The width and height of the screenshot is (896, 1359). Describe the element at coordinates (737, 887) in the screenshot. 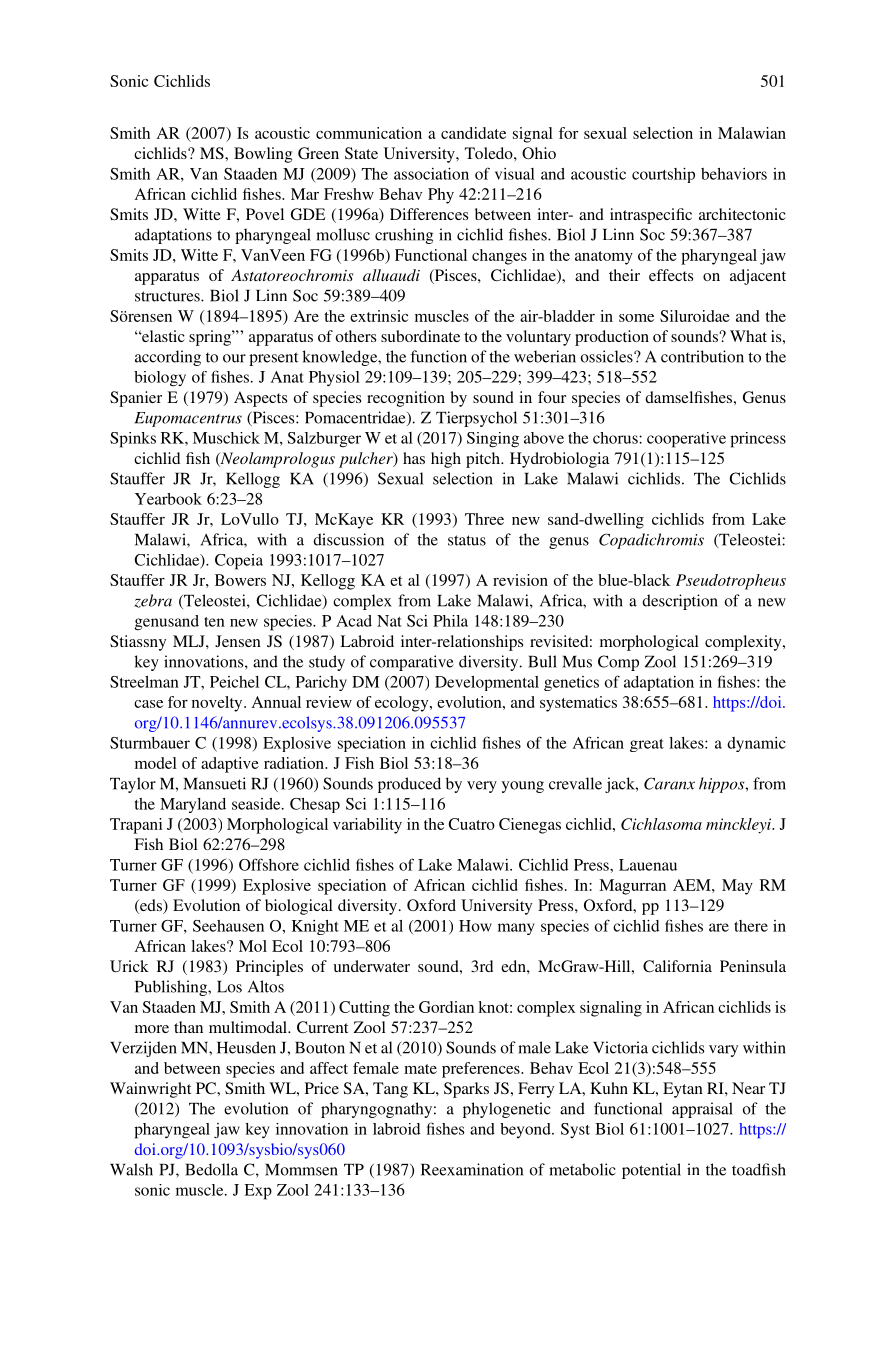

I see `May` at that location.
